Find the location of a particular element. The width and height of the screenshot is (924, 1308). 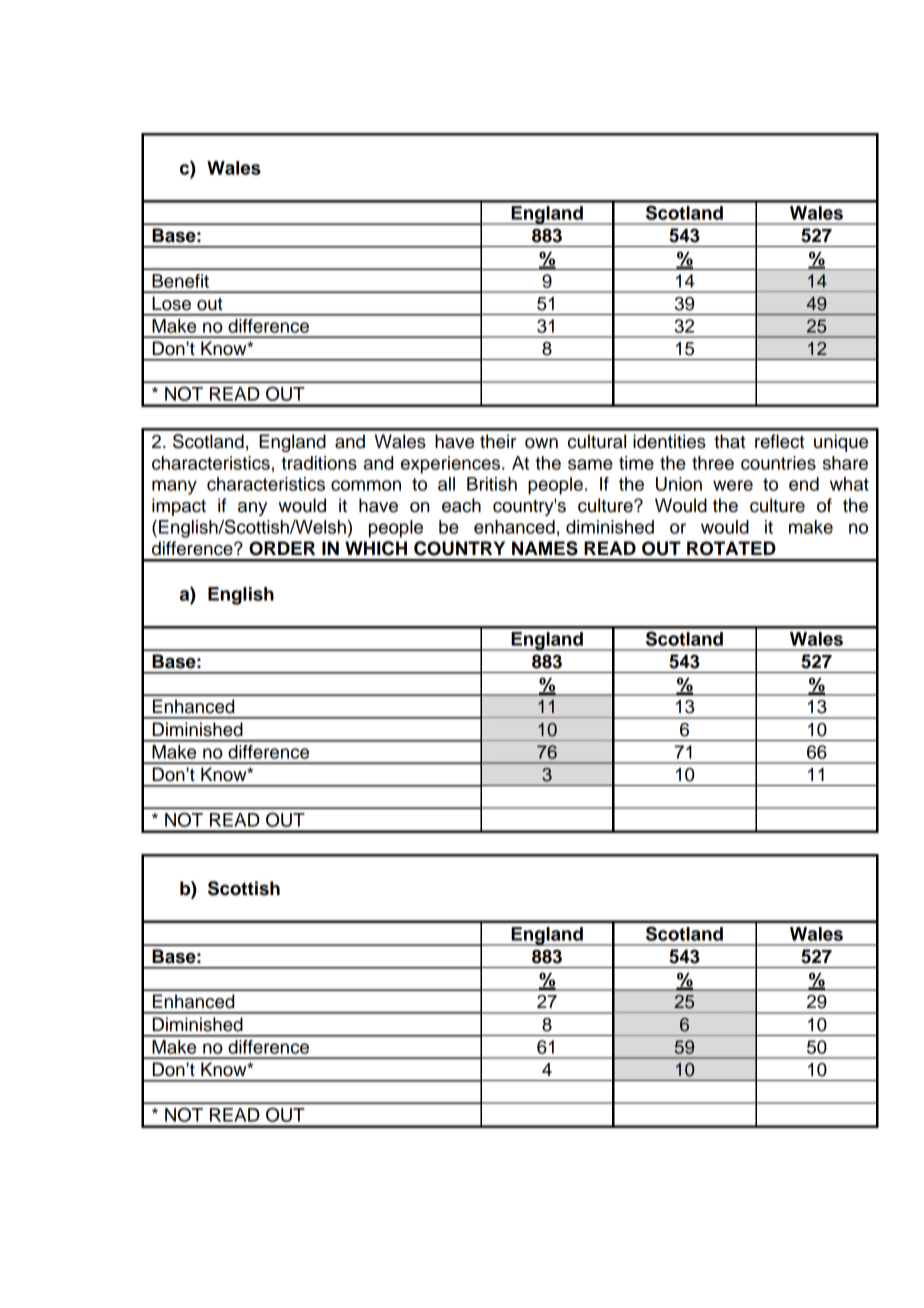

reflect is located at coordinates (779, 441).
